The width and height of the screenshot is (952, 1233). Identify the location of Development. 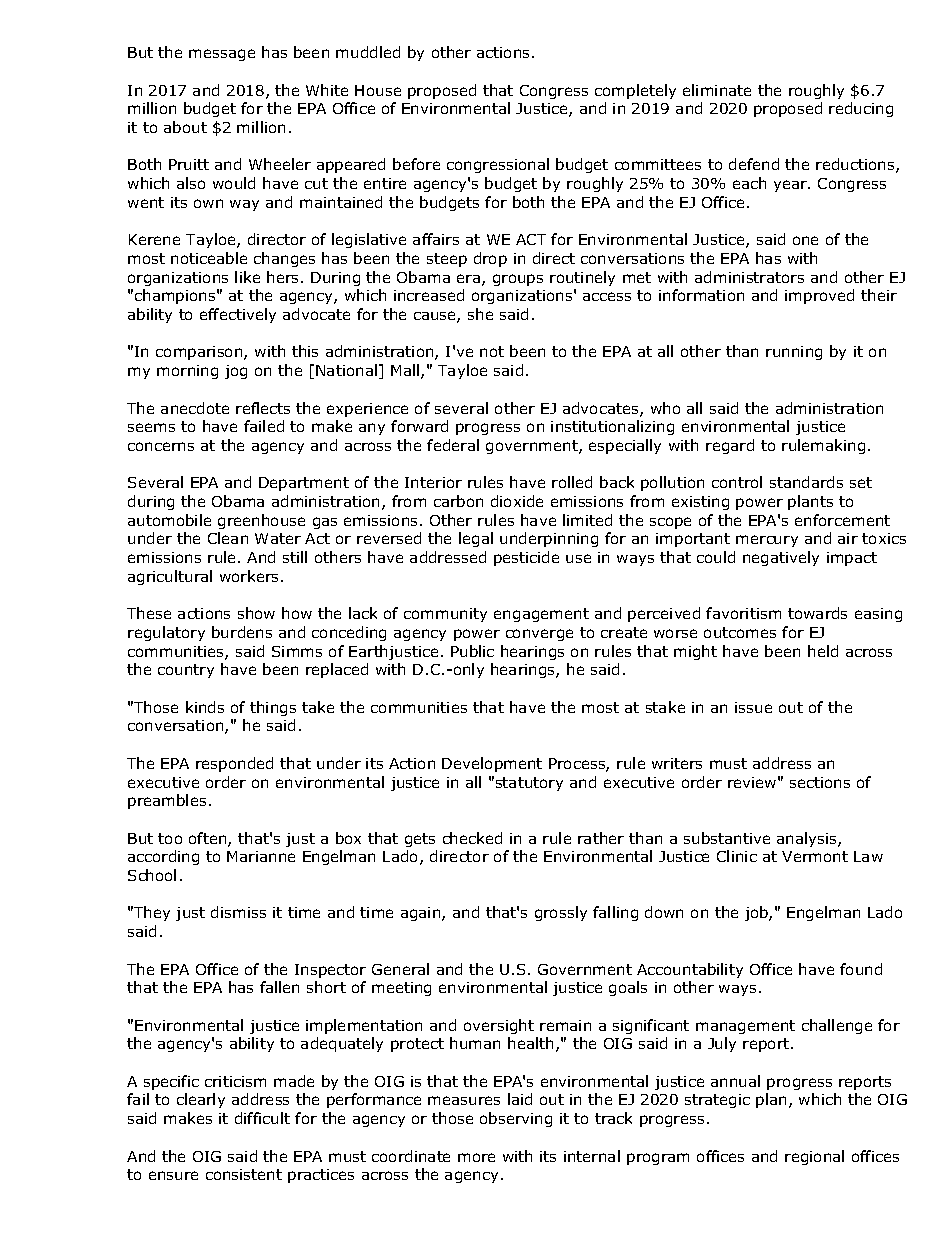
(492, 764).
